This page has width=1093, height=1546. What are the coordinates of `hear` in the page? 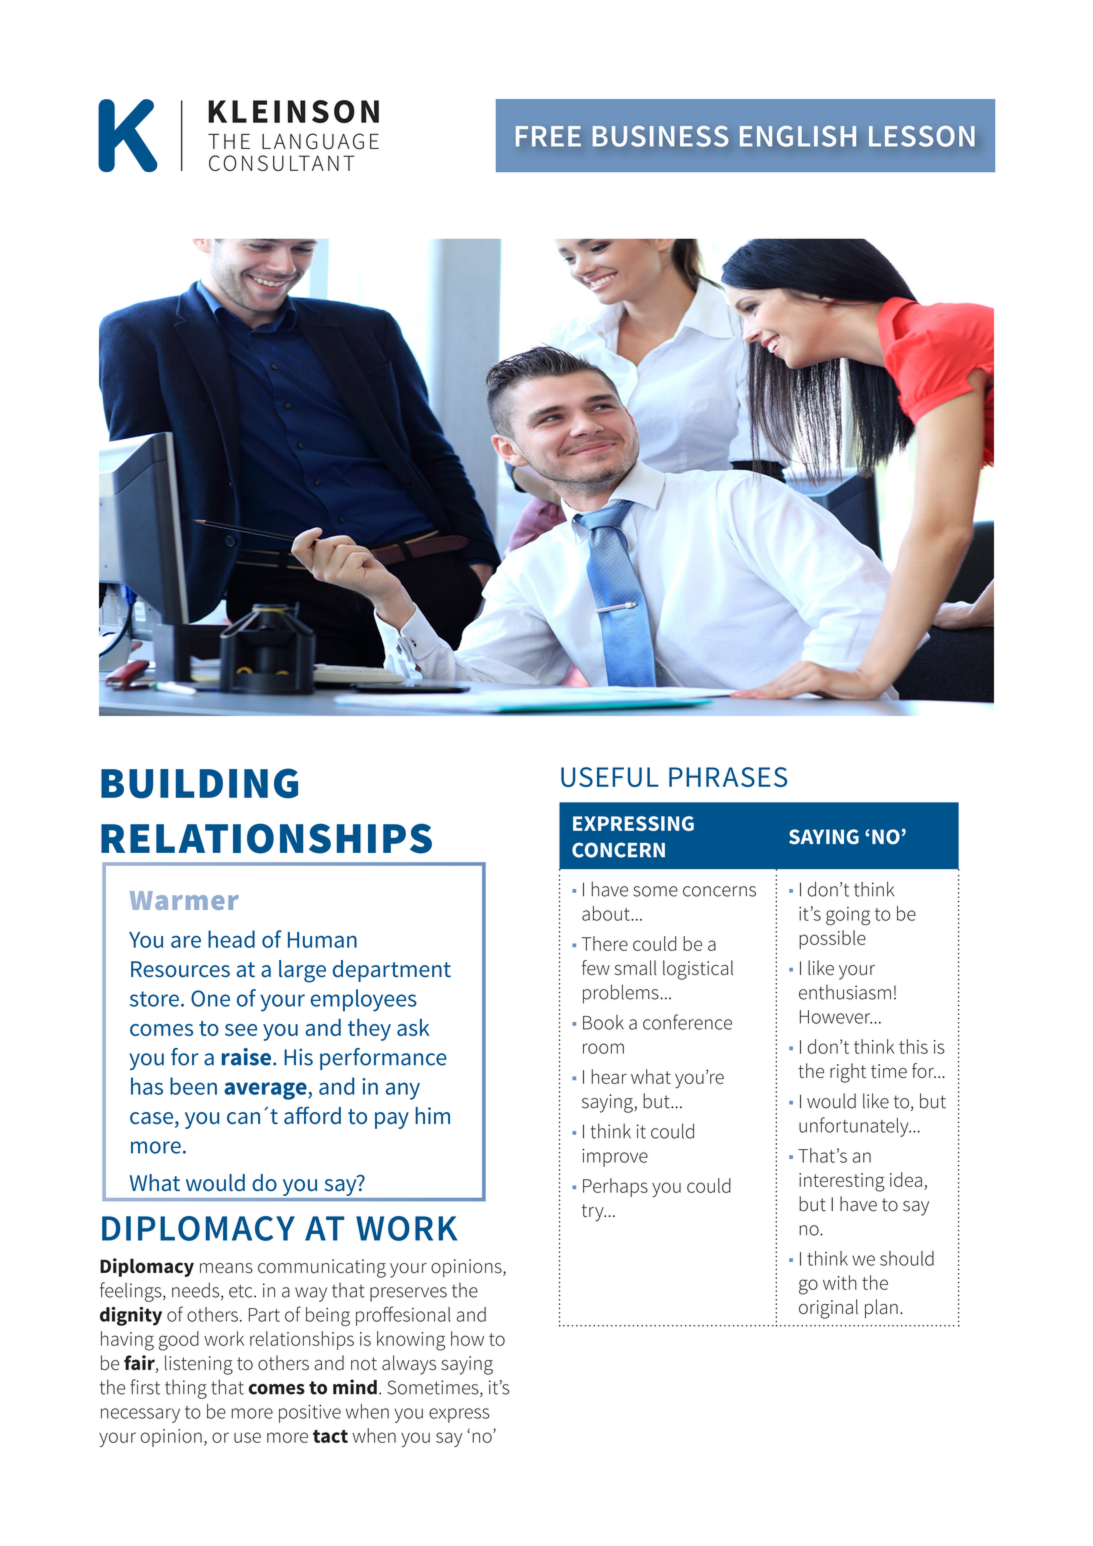 It's located at (609, 1076).
